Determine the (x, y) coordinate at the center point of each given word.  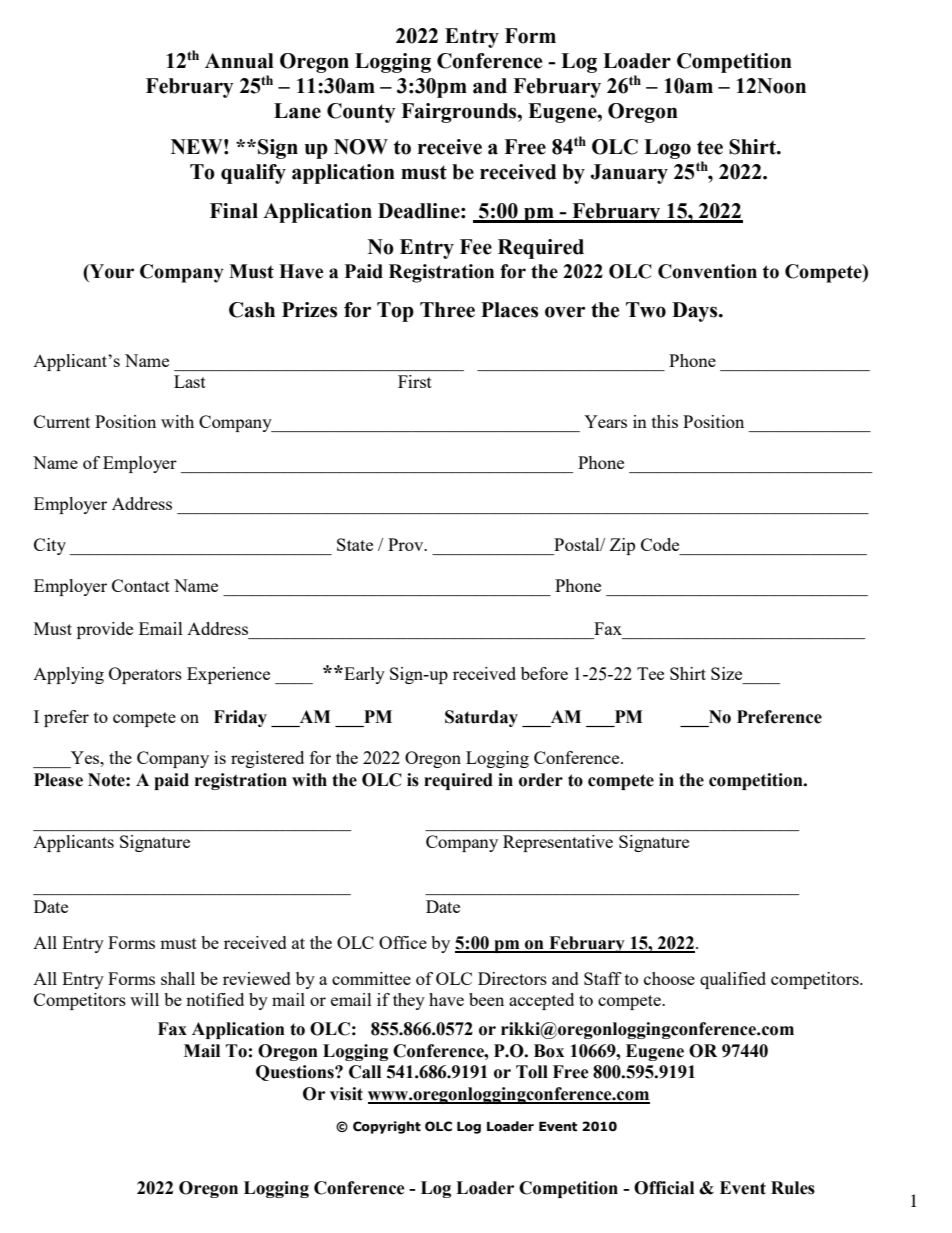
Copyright (387, 1127)
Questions (296, 1073)
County (361, 113)
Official (664, 1188)
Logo (667, 149)
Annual (239, 61)
